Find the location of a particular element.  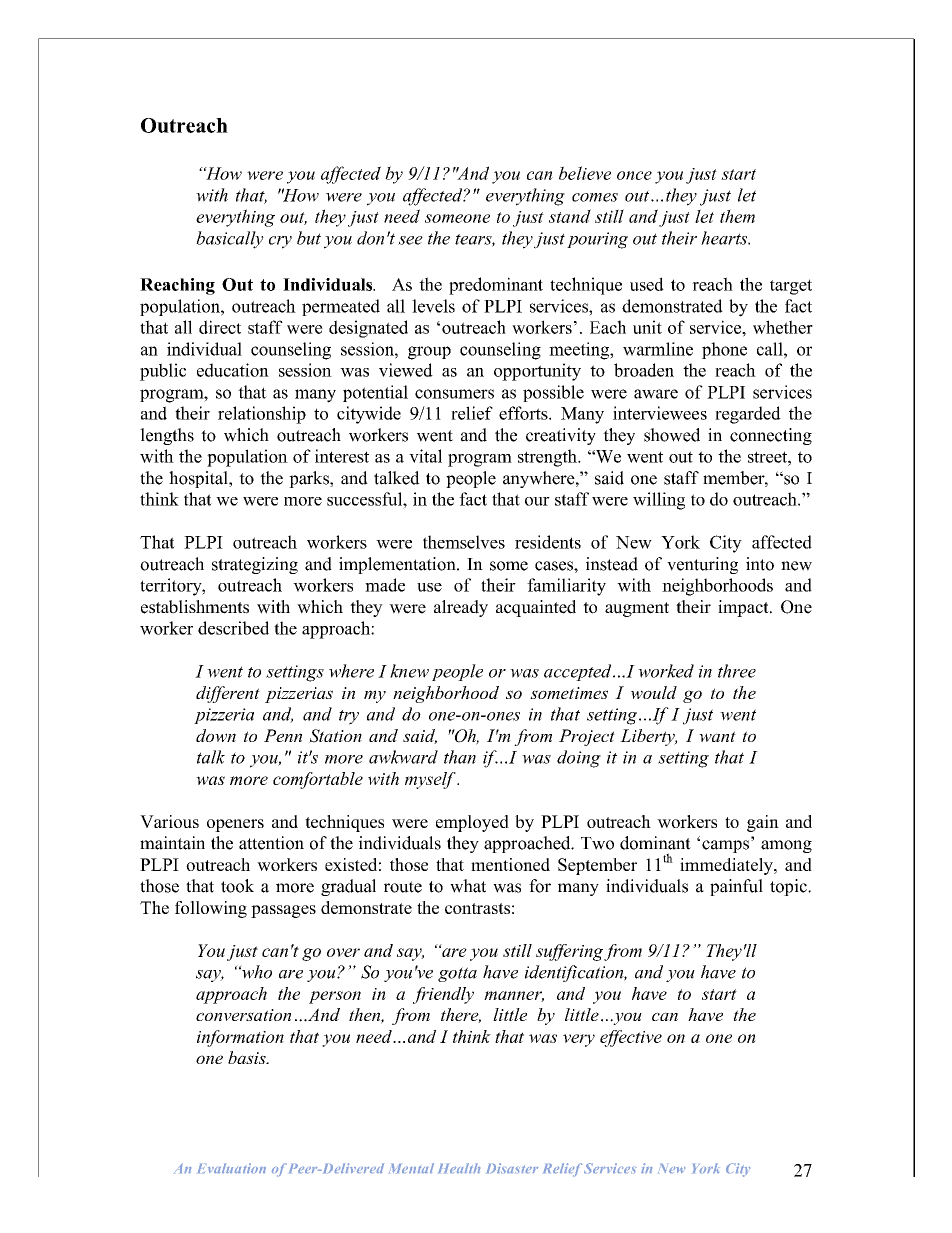

effective is located at coordinates (631, 1038).
